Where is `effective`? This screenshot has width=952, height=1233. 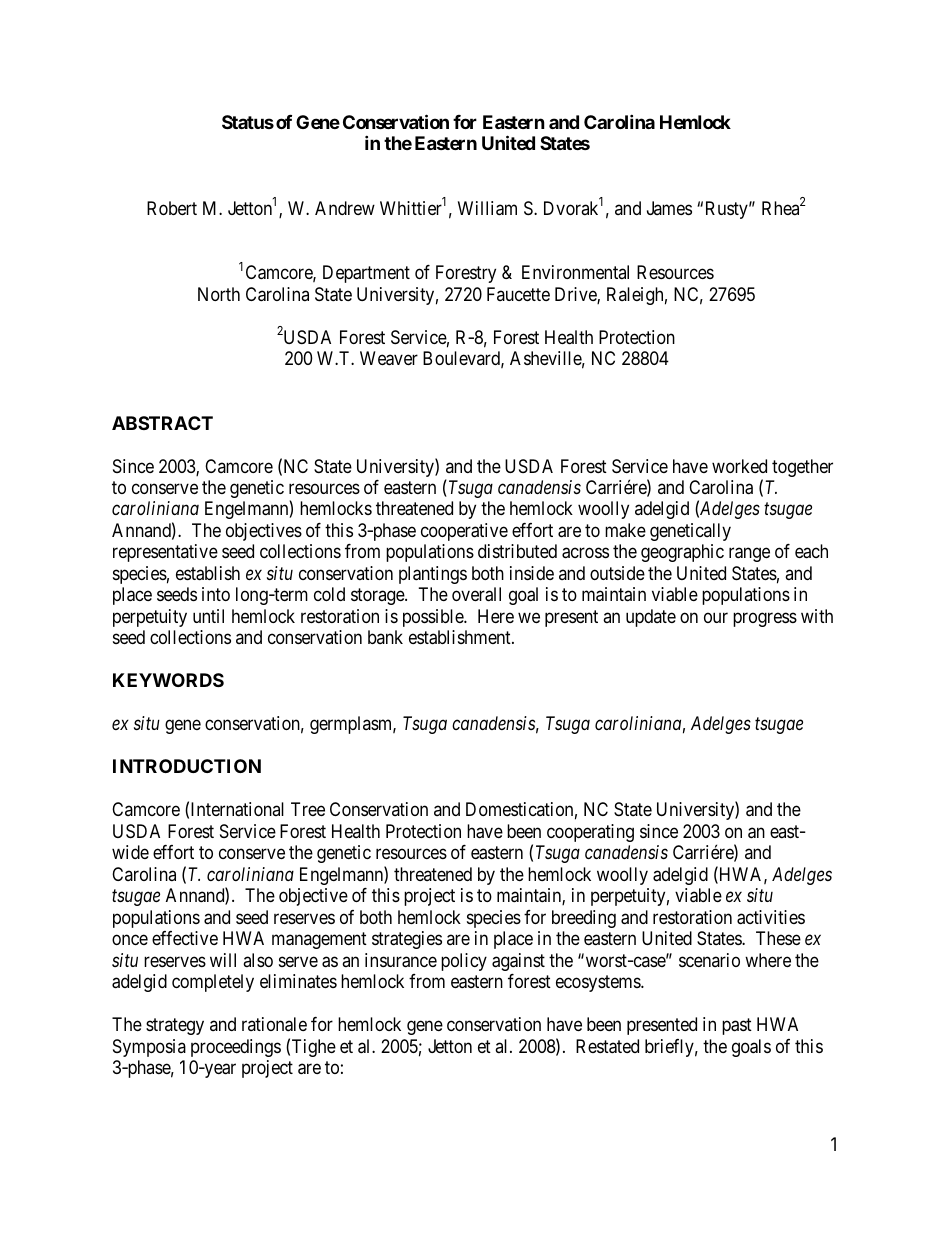 effective is located at coordinates (185, 938).
